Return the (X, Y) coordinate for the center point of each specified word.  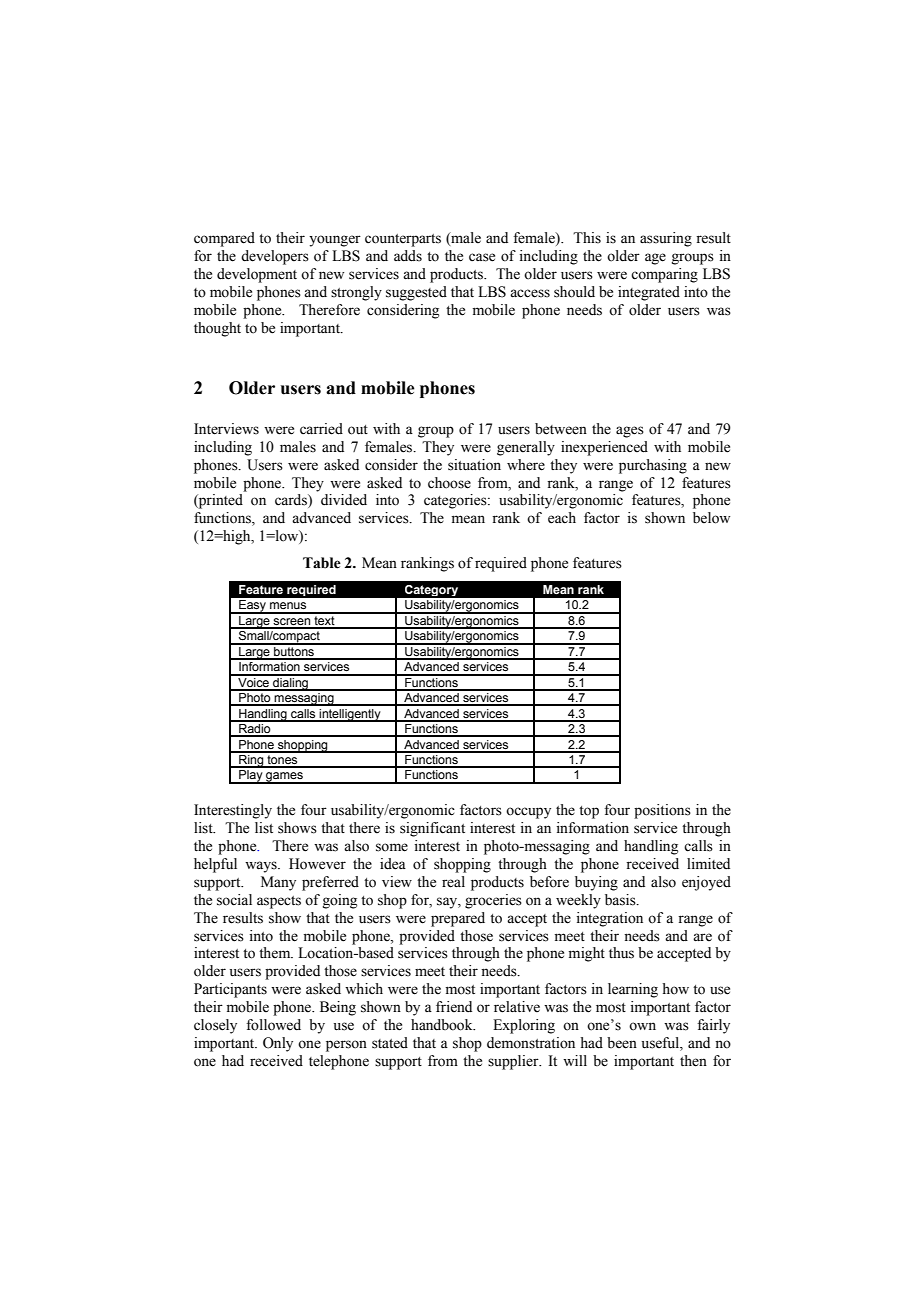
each (562, 518)
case (482, 257)
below (711, 518)
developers (275, 257)
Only (278, 1044)
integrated (649, 293)
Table (322, 563)
